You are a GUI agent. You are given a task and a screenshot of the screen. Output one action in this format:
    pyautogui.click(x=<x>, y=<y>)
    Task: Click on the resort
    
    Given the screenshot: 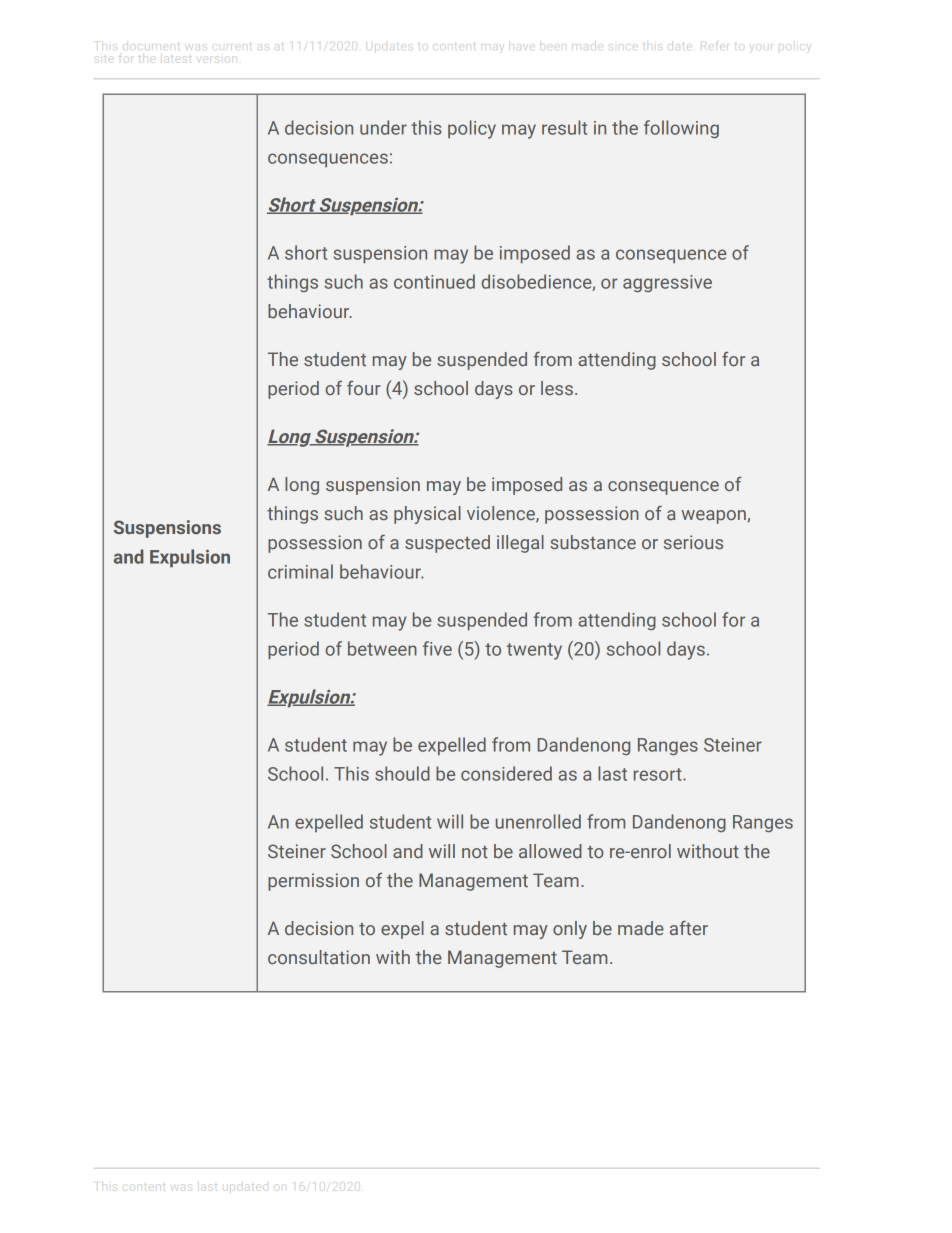 What is the action you would take?
    pyautogui.click(x=659, y=774)
